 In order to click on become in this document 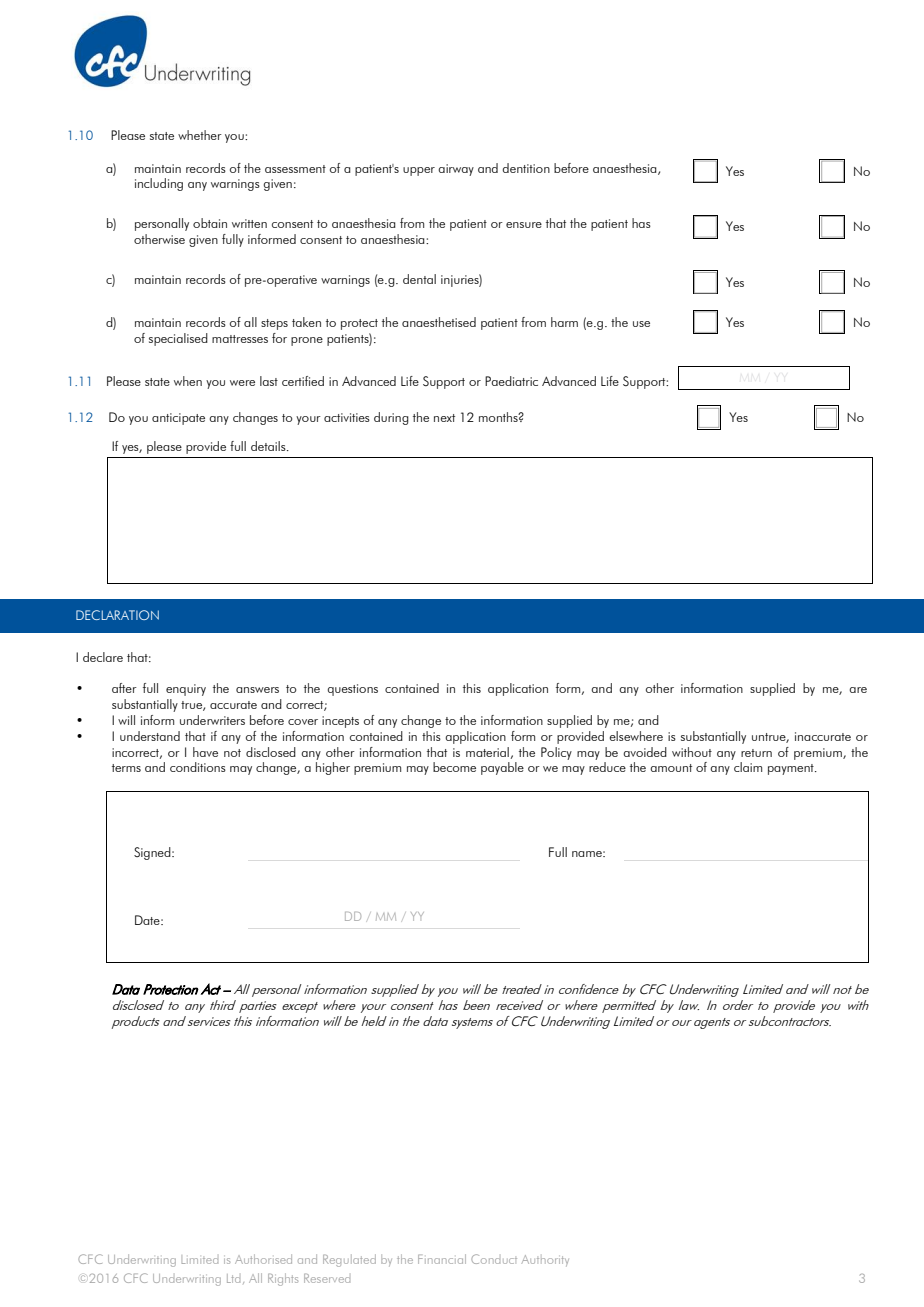, I will do `click(454, 767)`.
